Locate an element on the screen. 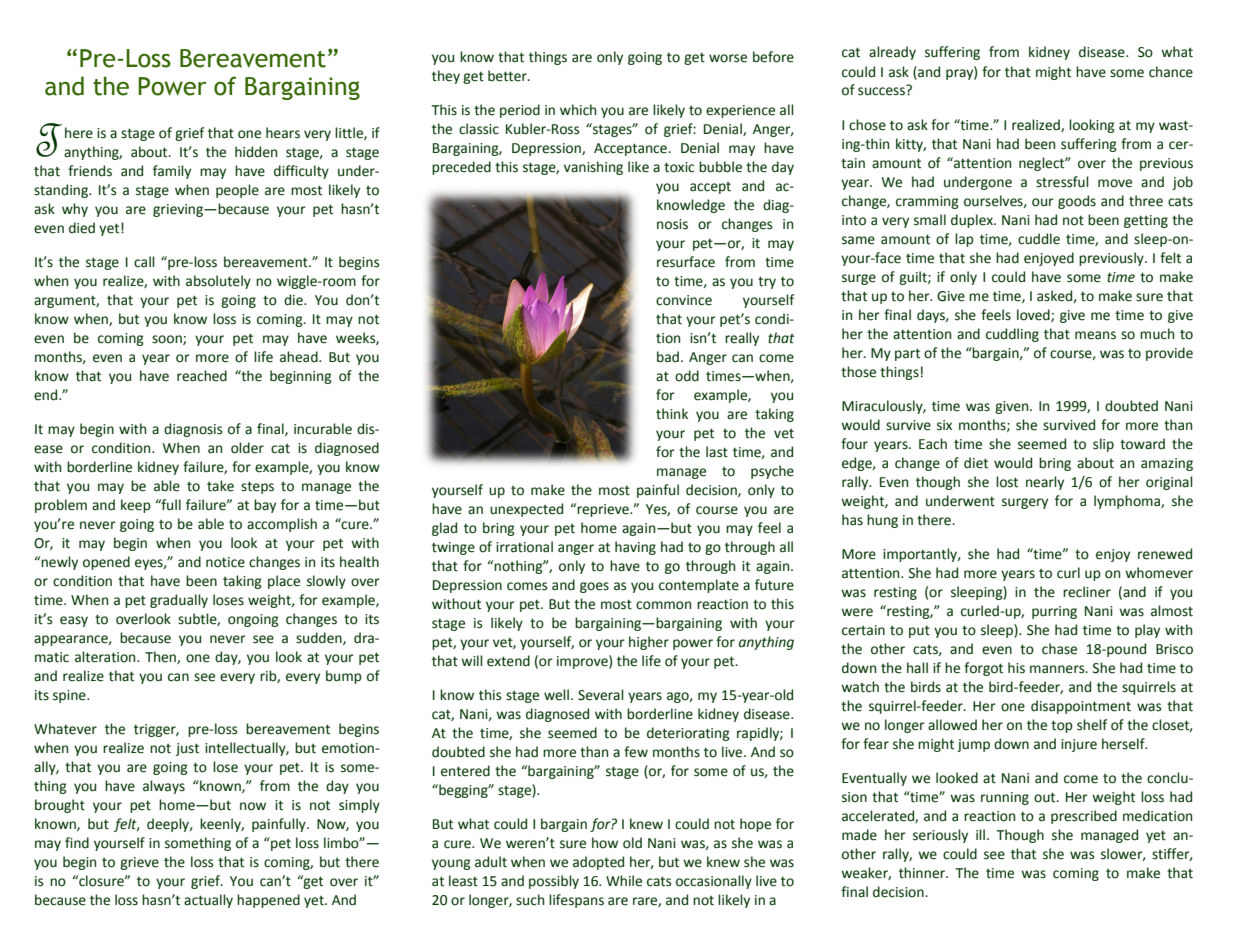 This screenshot has height=952, width=1233. purring is located at coordinates (1054, 612).
